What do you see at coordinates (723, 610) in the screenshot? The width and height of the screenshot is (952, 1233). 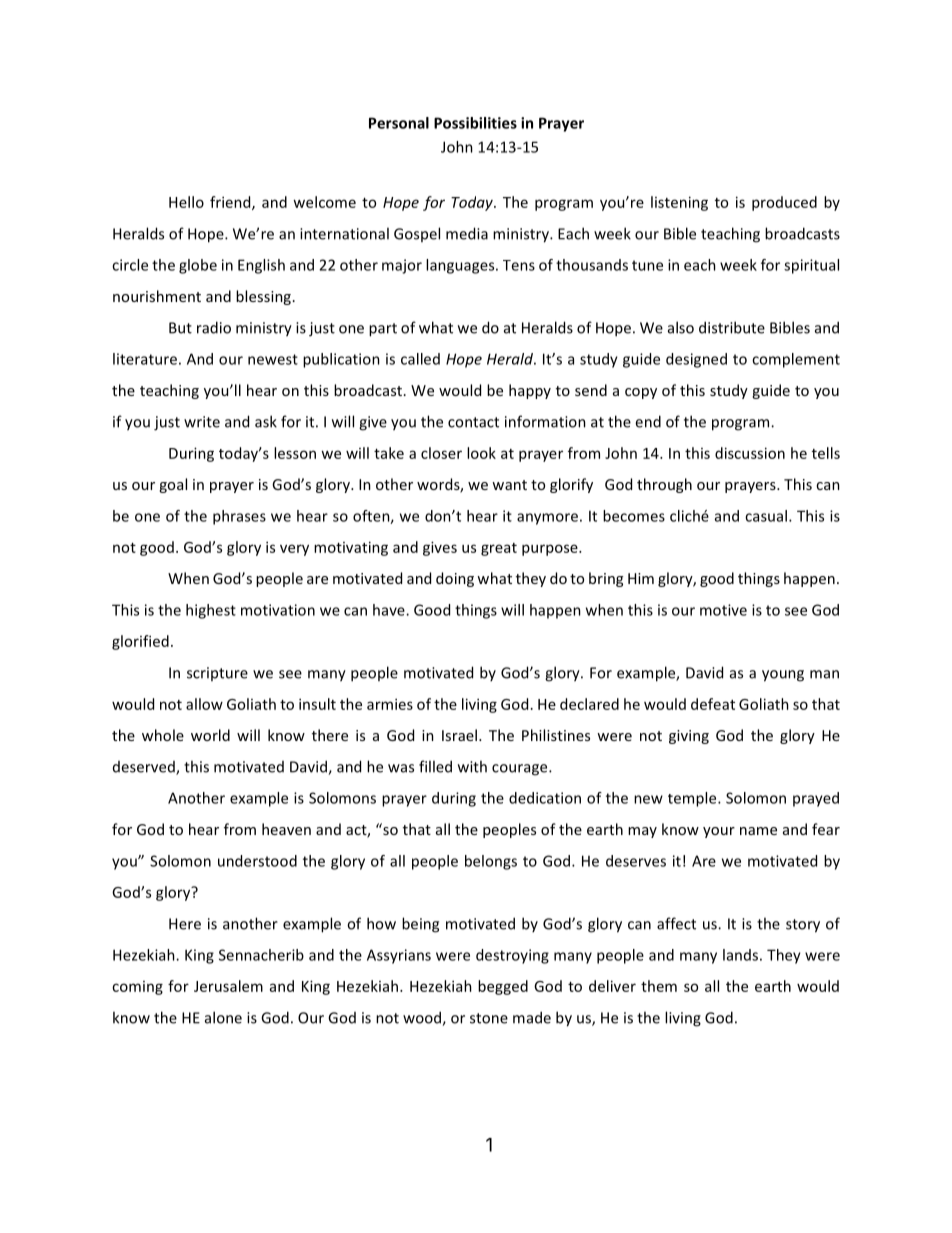 I see `motive` at bounding box center [723, 610].
